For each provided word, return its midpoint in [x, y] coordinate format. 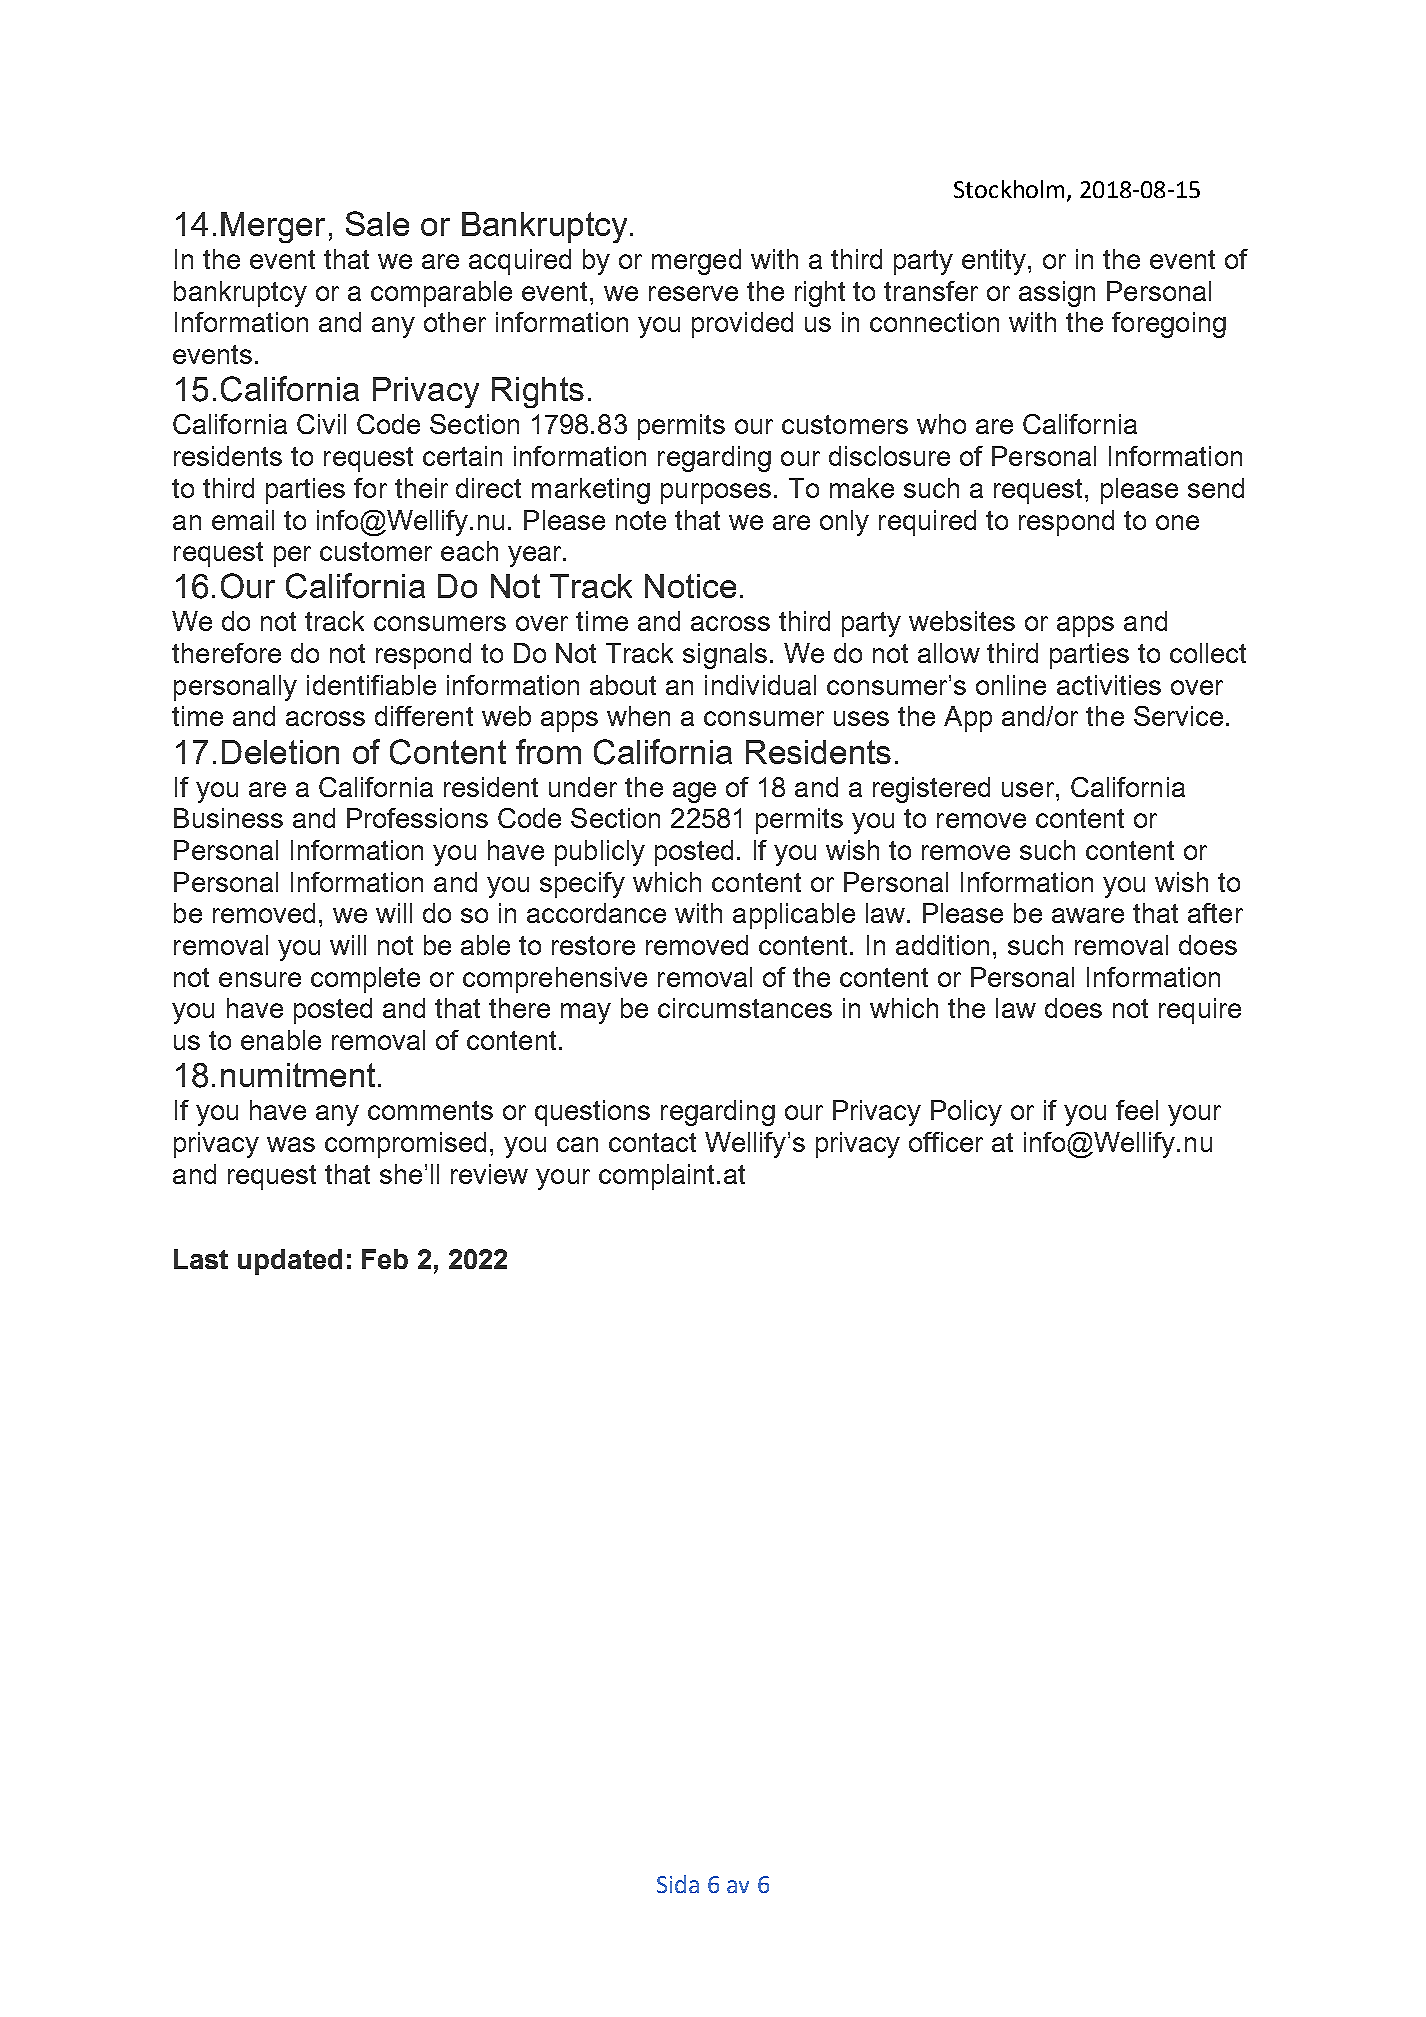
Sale [377, 223]
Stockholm [1009, 189]
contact [652, 1142]
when [638, 716]
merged [696, 262]
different [424, 716]
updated [290, 1262]
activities [1109, 685]
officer [946, 1142]
